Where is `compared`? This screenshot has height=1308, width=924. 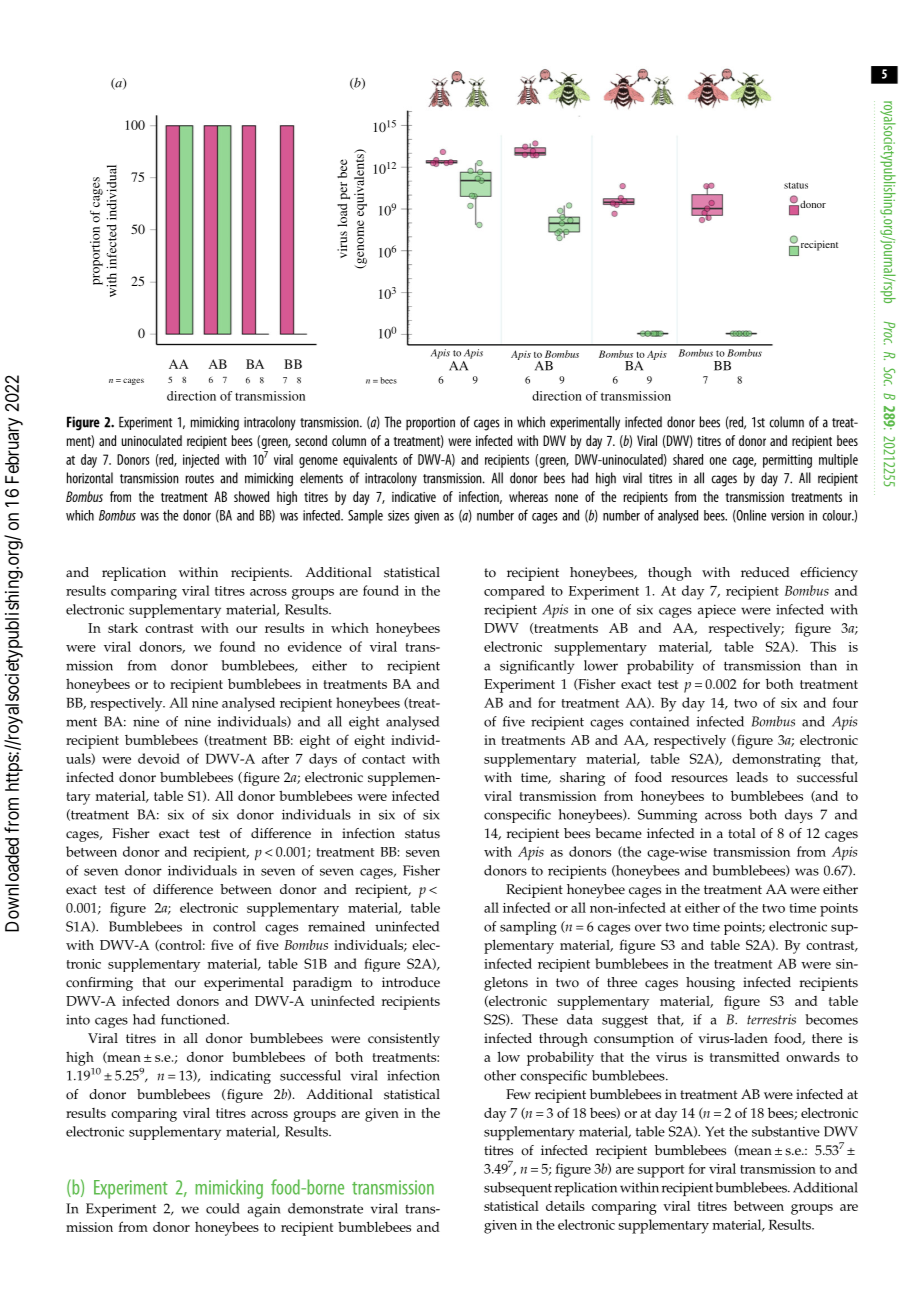
compared is located at coordinates (514, 592).
